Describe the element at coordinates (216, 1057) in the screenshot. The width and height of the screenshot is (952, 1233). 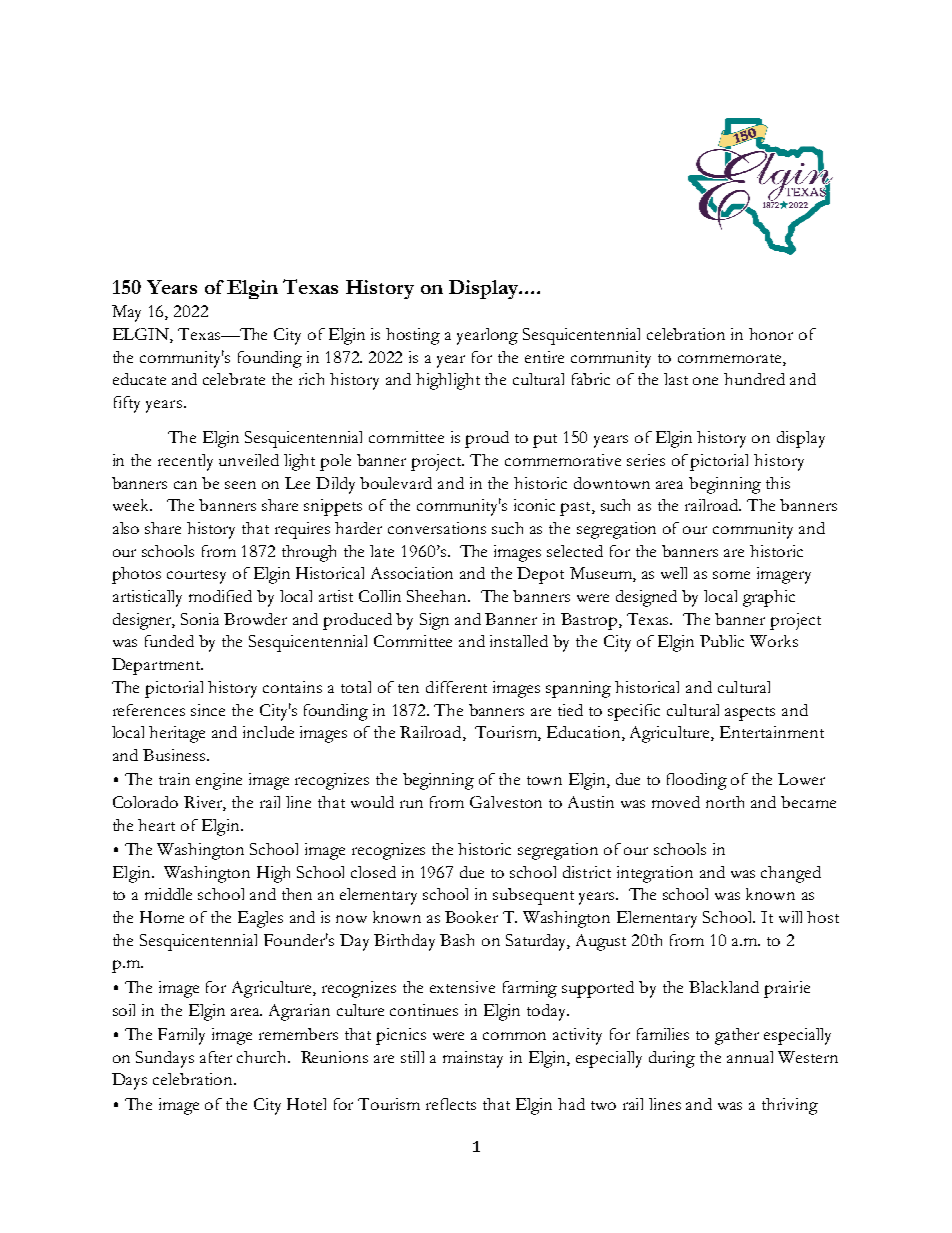
I see `after` at that location.
